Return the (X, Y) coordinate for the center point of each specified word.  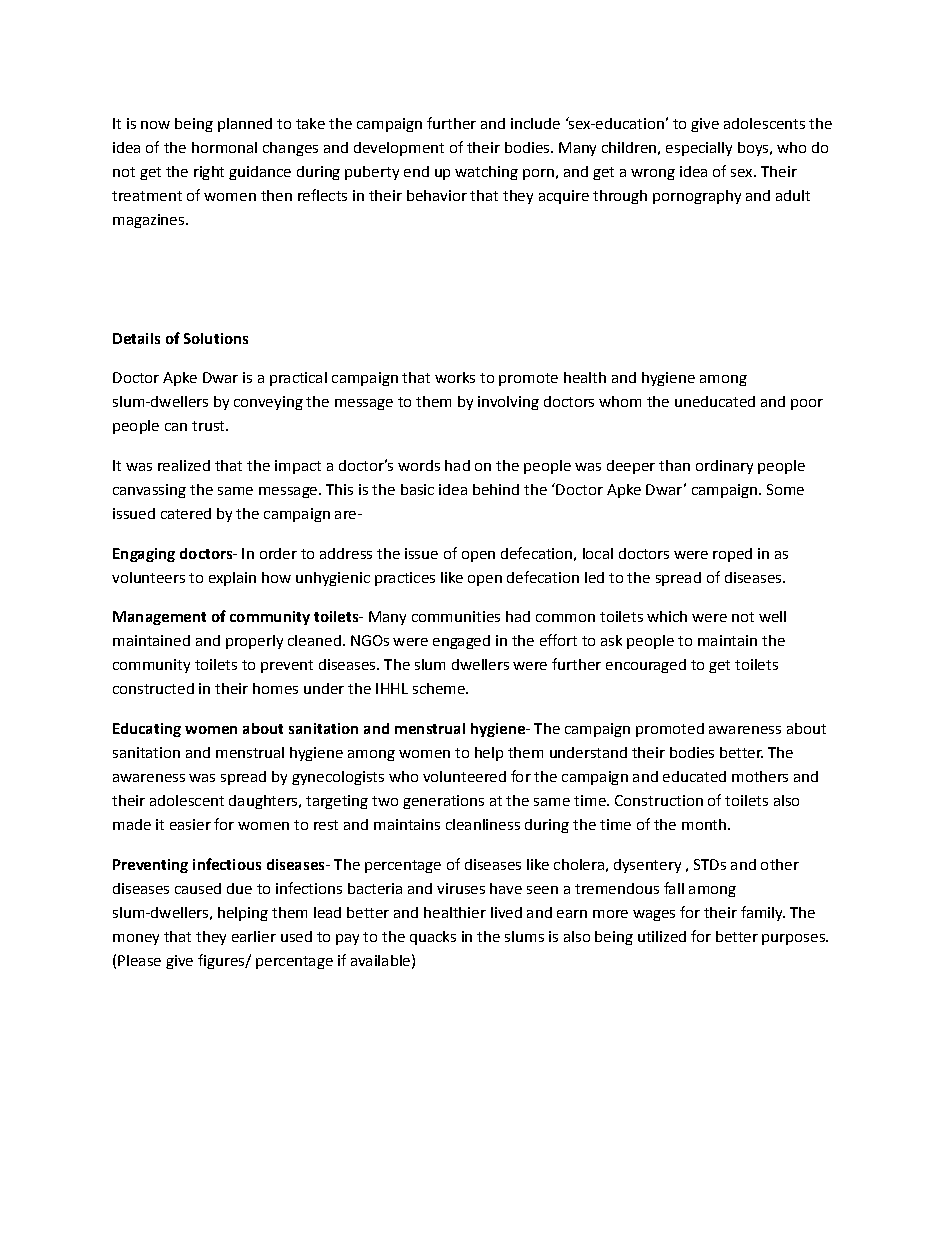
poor (807, 404)
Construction (659, 800)
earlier (254, 936)
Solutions (216, 338)
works (455, 377)
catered (186, 513)
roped (732, 555)
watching (486, 173)
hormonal (224, 147)
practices (405, 579)
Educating (147, 730)
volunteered (464, 776)
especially (699, 149)
